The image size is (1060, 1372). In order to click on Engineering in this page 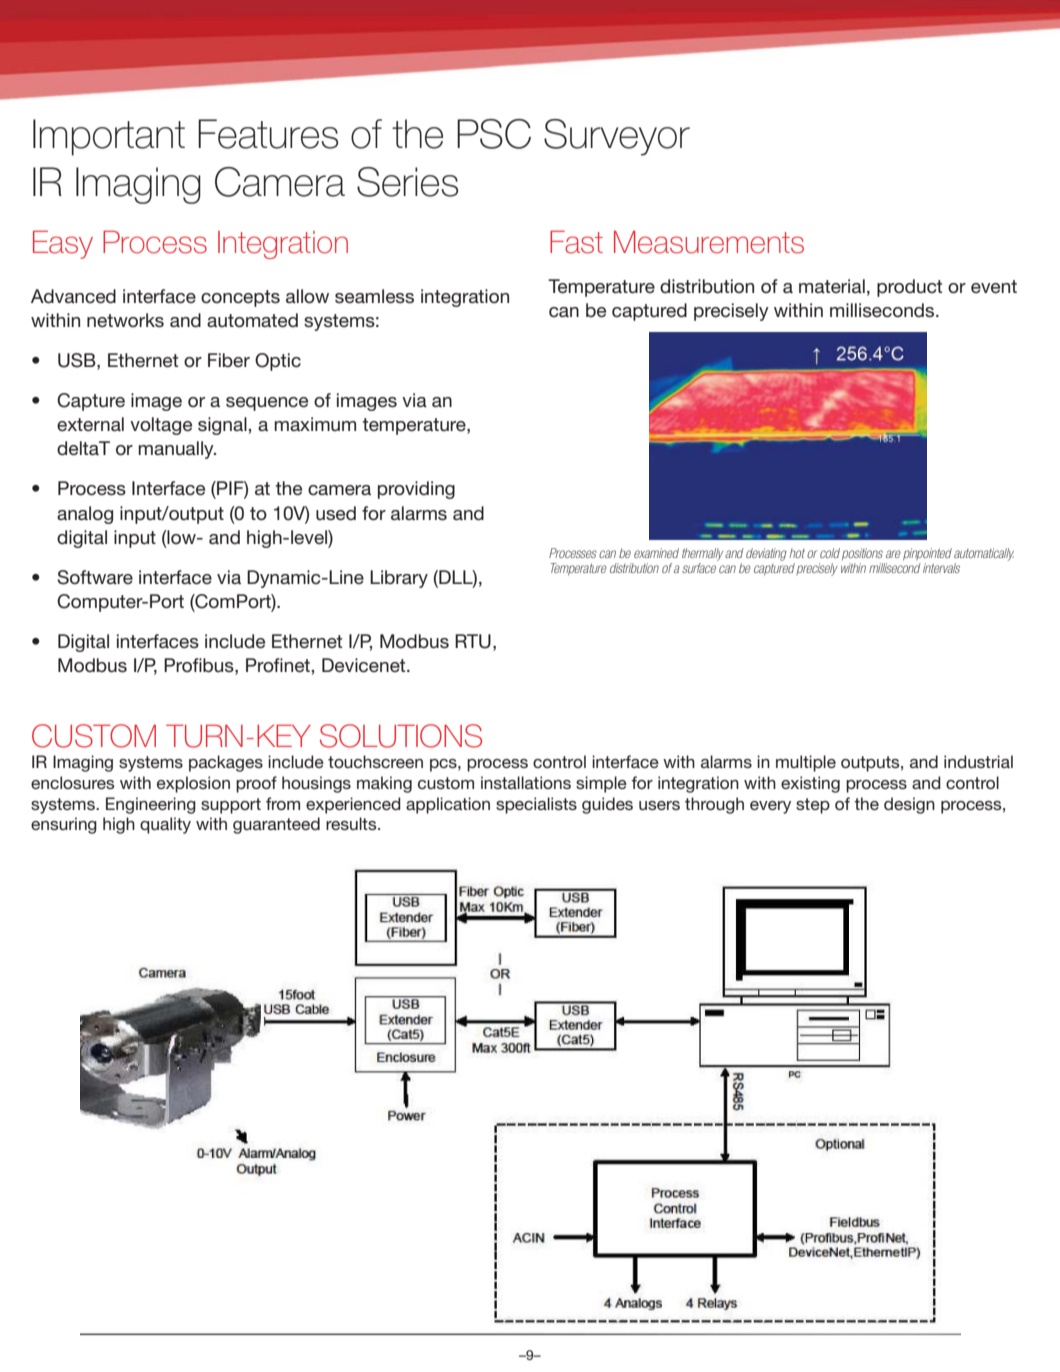, I will do `click(151, 805)`.
